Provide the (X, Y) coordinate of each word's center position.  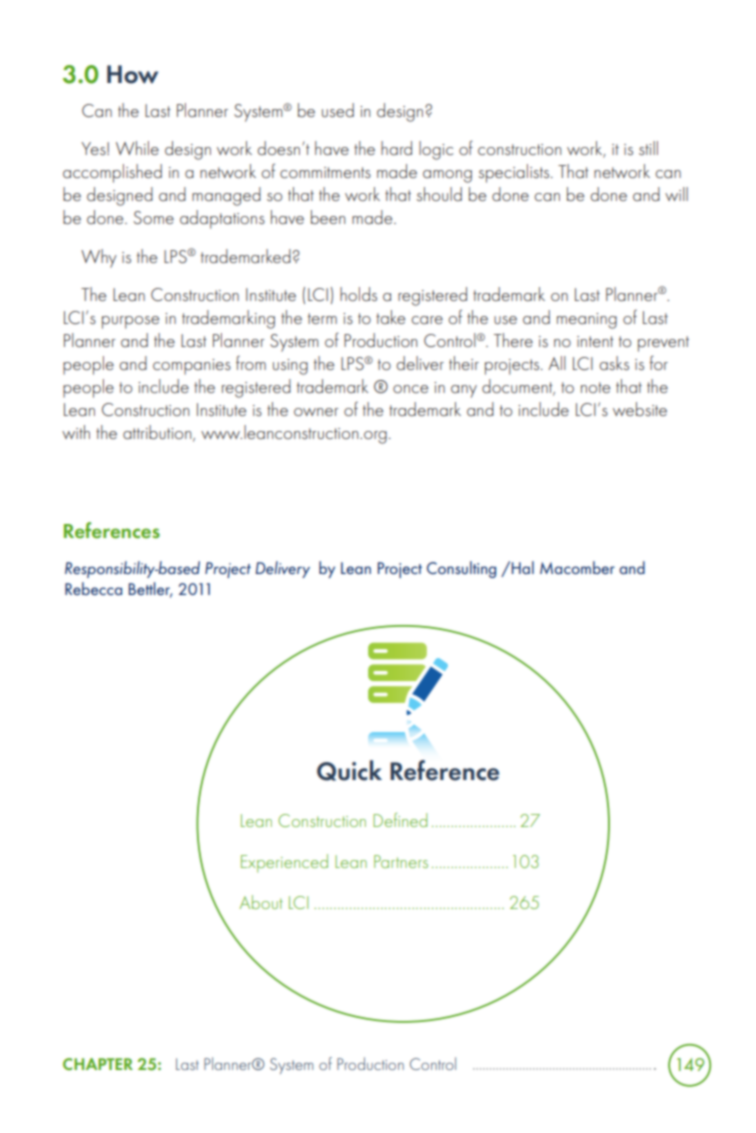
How (132, 74)
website (640, 409)
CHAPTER (98, 1064)
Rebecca (93, 588)
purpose (130, 322)
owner (316, 412)
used (338, 110)
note (595, 387)
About (261, 902)
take (390, 317)
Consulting (461, 569)
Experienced (284, 863)
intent (595, 341)
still (648, 148)
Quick (349, 770)
